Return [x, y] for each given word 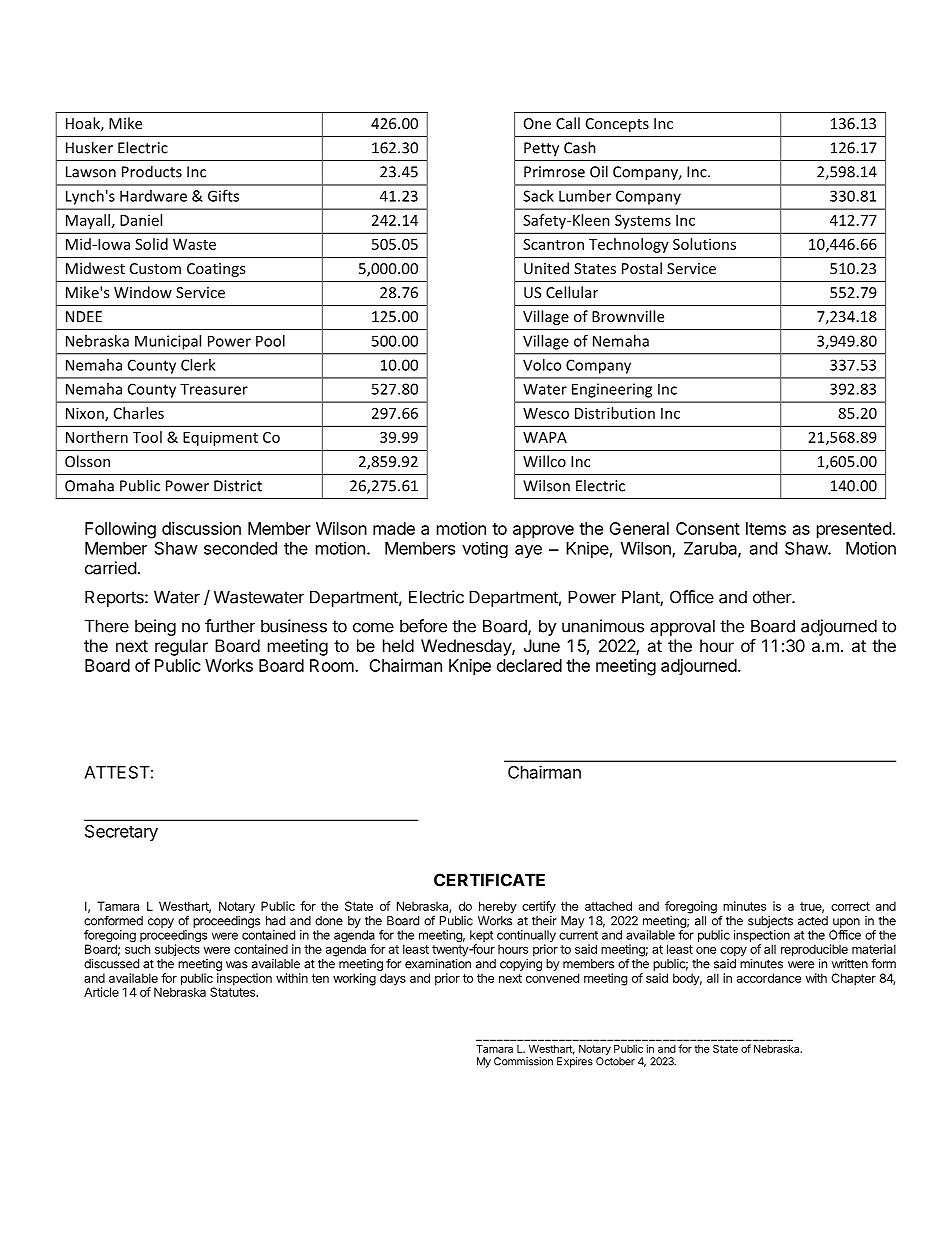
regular [181, 647]
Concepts [617, 125]
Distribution [615, 413]
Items [766, 528]
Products [152, 171]
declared [529, 665]
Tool [147, 437]
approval [682, 627]
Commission [523, 1061]
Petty [541, 149]
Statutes [233, 991]
